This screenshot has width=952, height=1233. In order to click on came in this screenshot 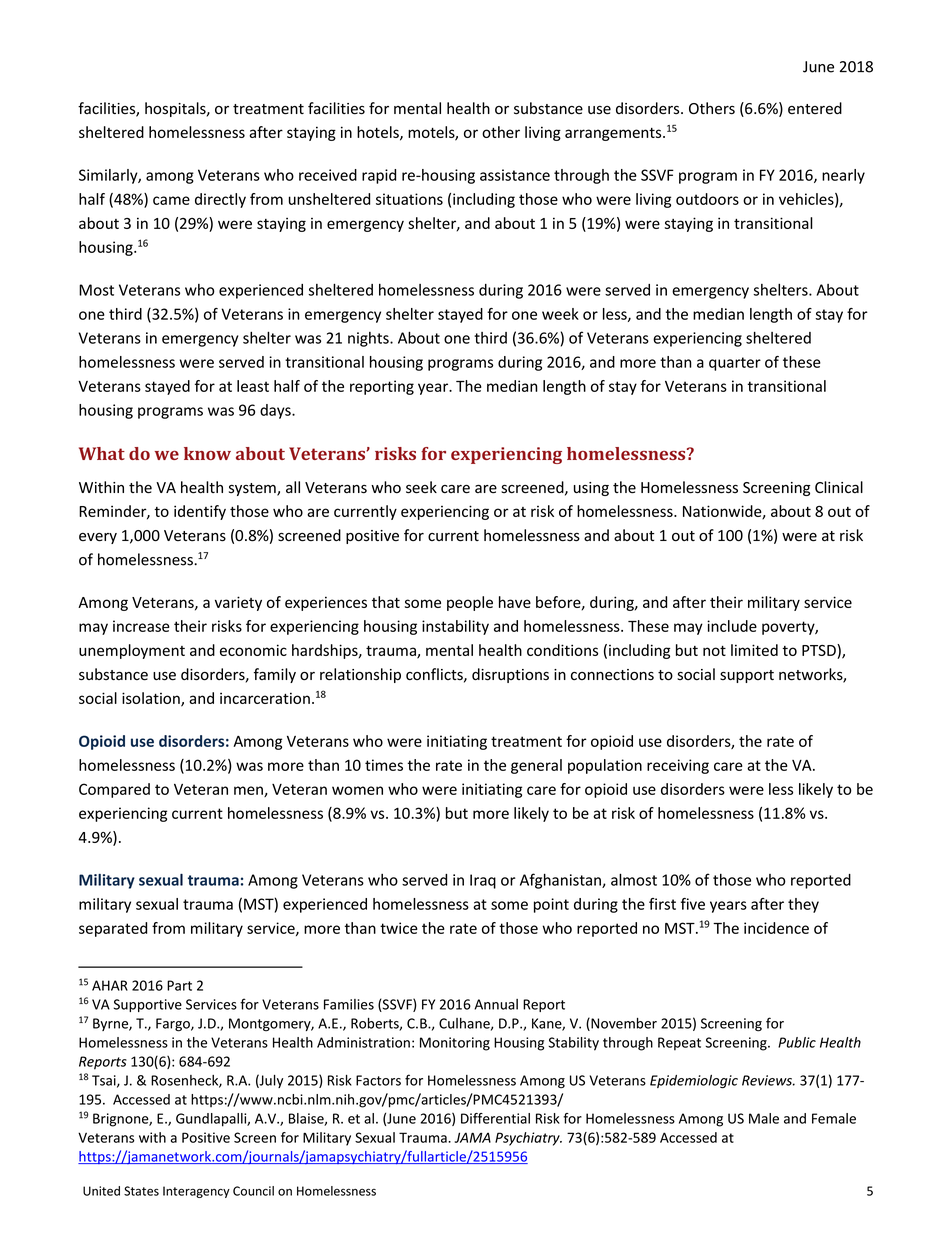, I will do `click(171, 200)`.
